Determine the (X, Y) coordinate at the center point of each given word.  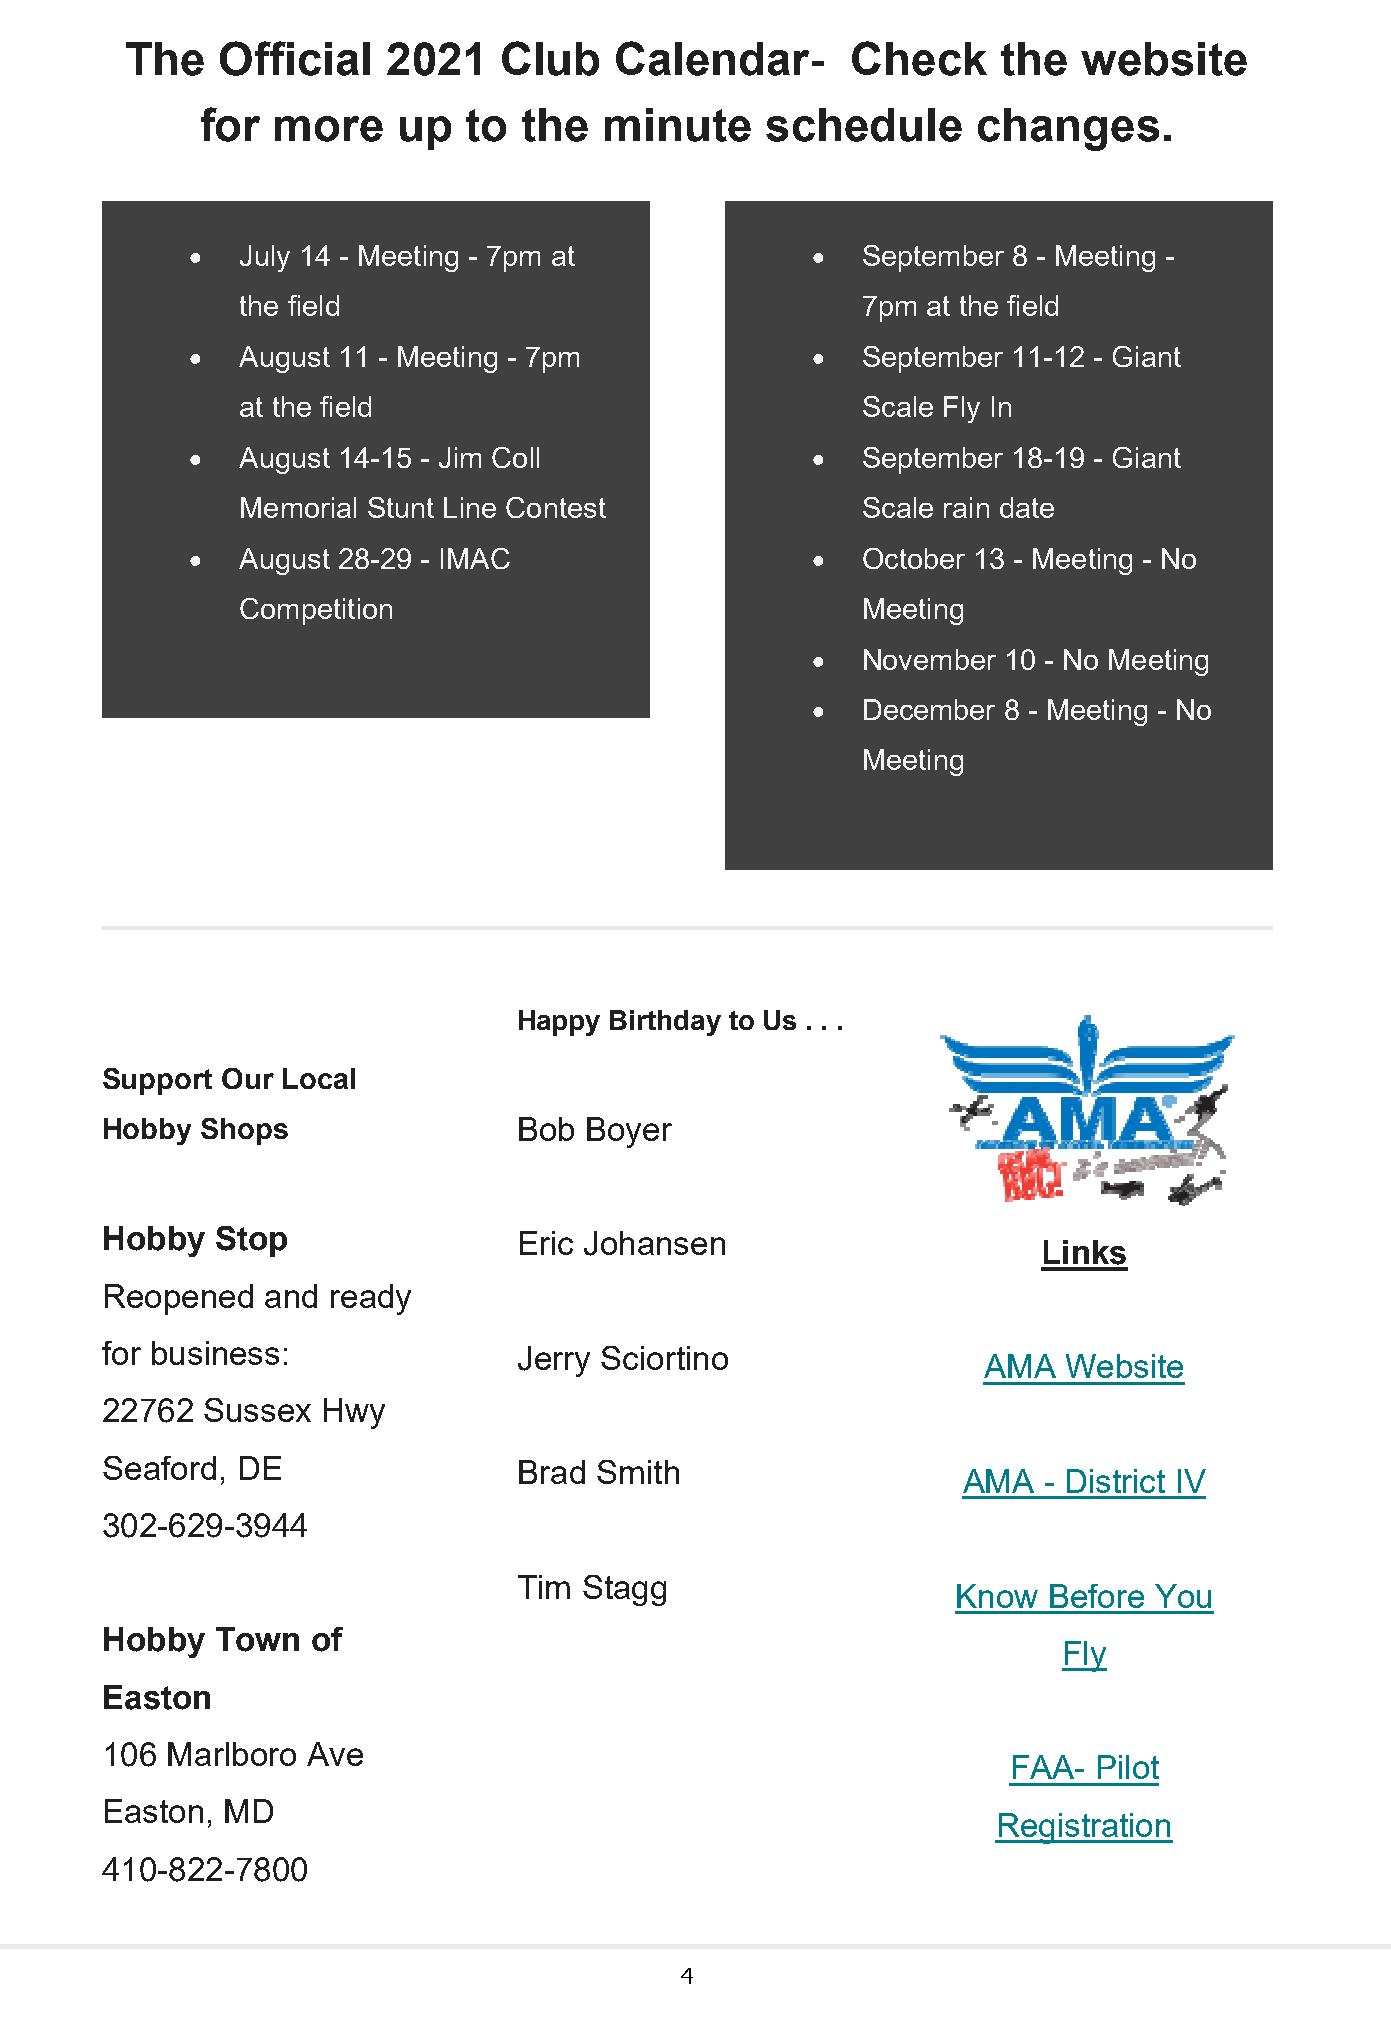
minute (678, 125)
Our (248, 1078)
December (929, 709)
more (329, 129)
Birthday (665, 1023)
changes (1068, 129)
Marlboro (232, 1754)
